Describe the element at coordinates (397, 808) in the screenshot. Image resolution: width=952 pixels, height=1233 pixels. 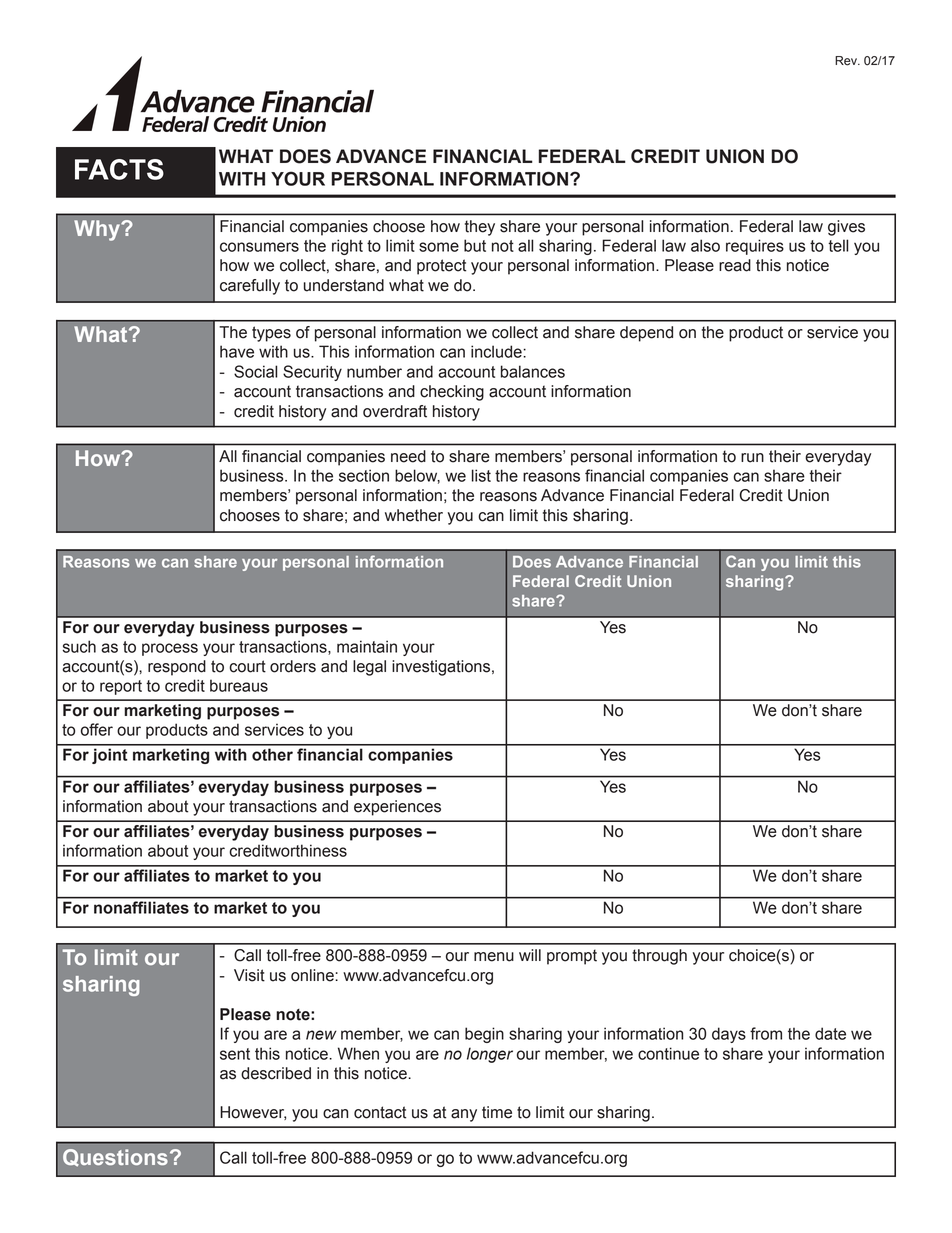
I see `experiences` at that location.
